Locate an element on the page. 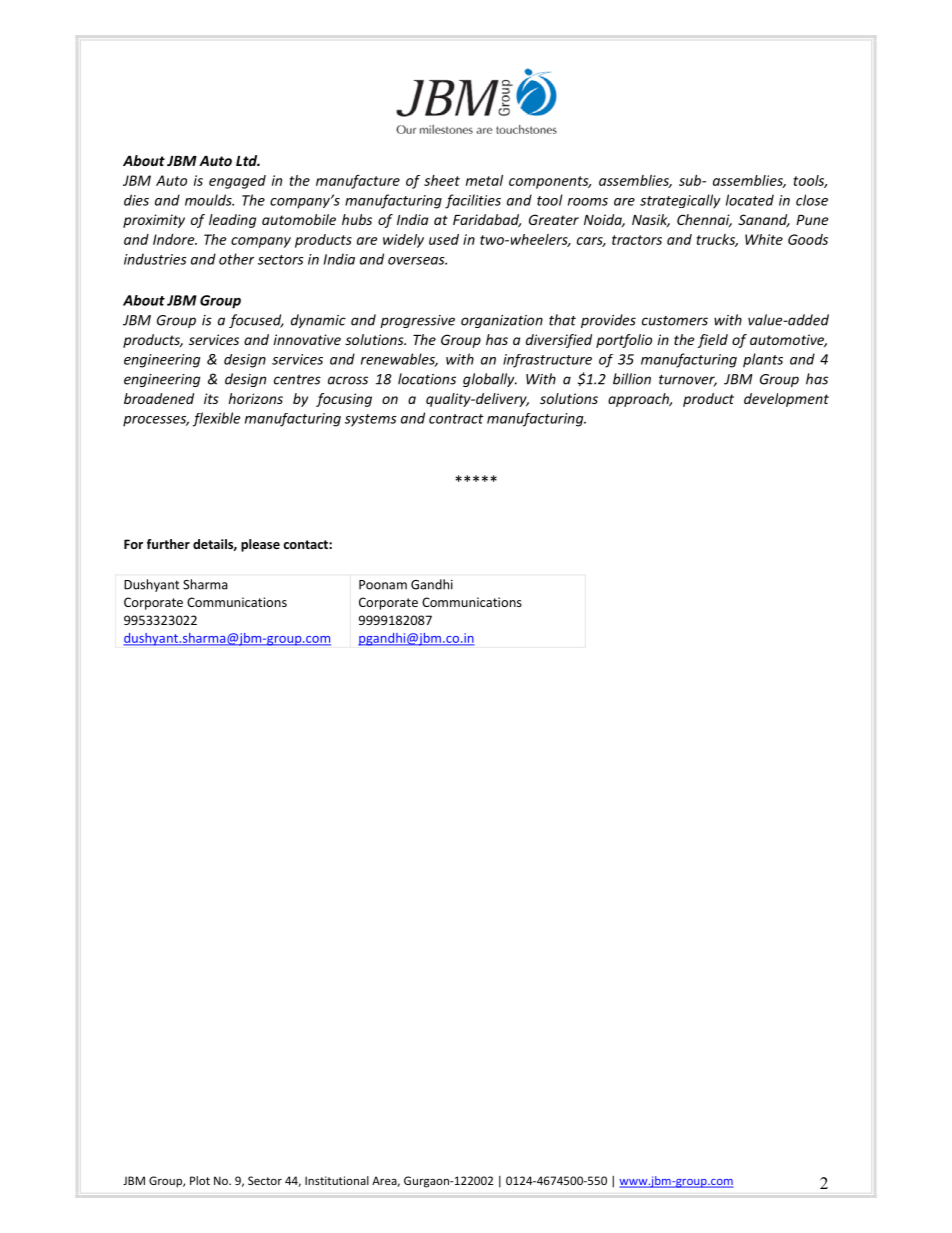 This document has height=1233, width=952. facilities is located at coordinates (473, 201).
